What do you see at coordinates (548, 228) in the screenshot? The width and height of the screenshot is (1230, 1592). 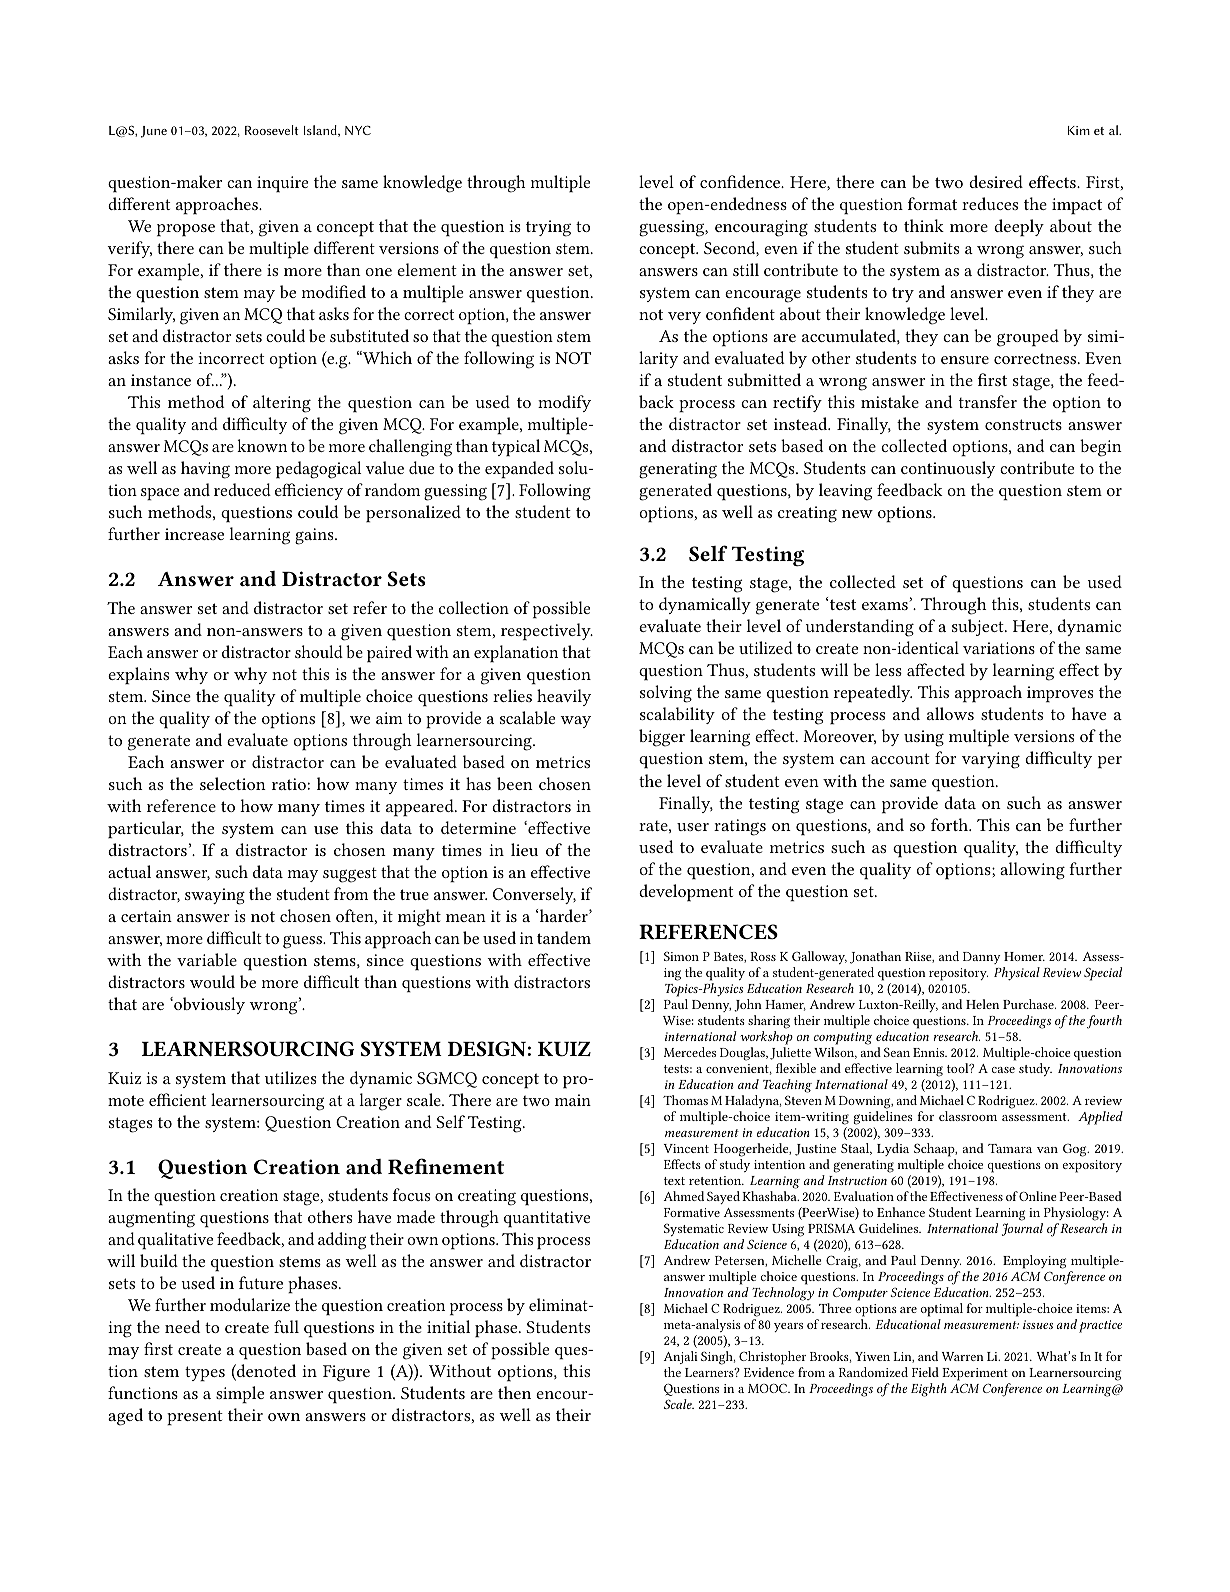 I see `trying` at bounding box center [548, 228].
